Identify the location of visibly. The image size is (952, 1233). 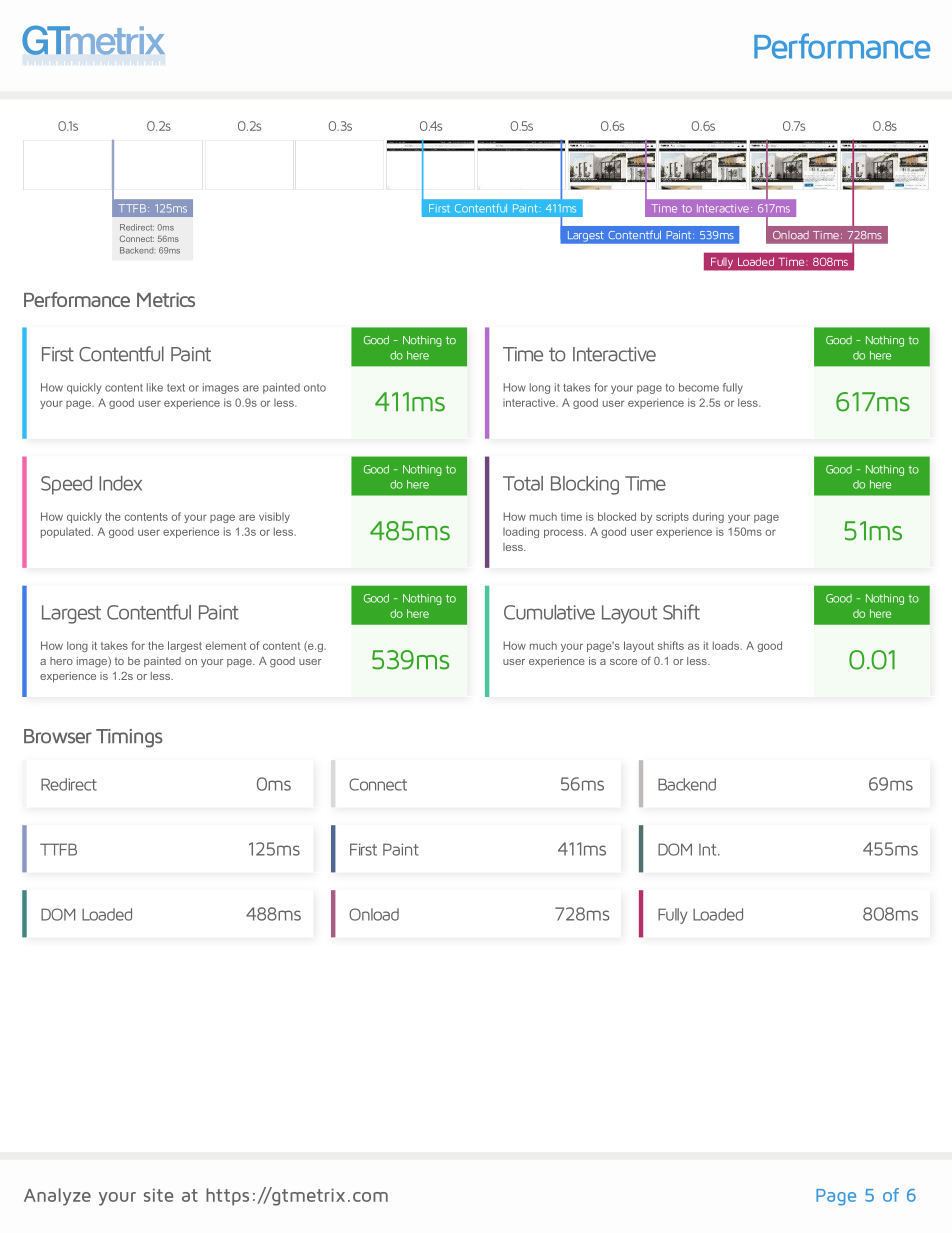
(274, 517).
